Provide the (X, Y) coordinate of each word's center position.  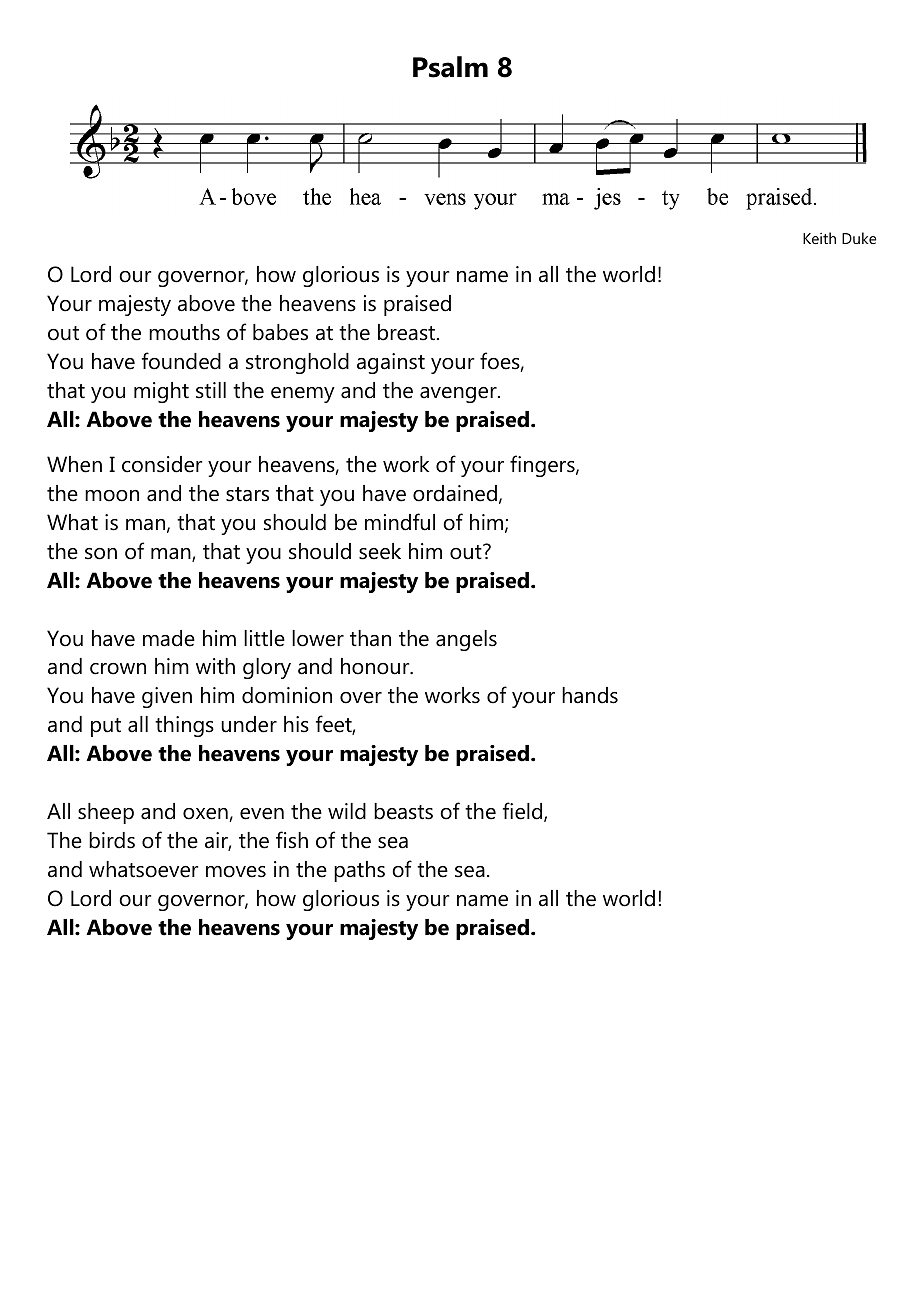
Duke (859, 238)
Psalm (450, 67)
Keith (819, 238)
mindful (400, 522)
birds (112, 840)
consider (162, 464)
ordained (455, 493)
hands (590, 695)
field (524, 812)
